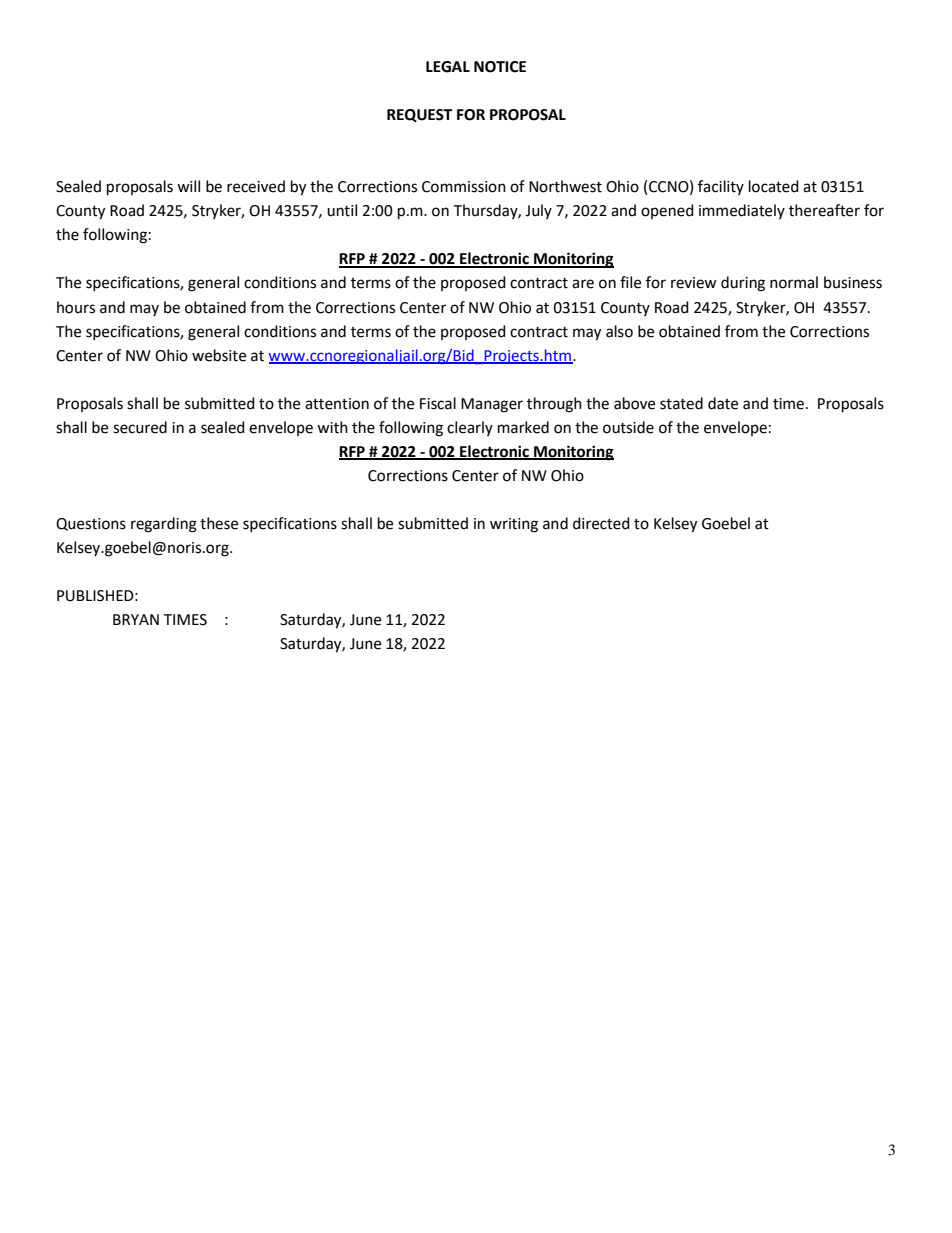  I want to click on directed, so click(601, 523).
